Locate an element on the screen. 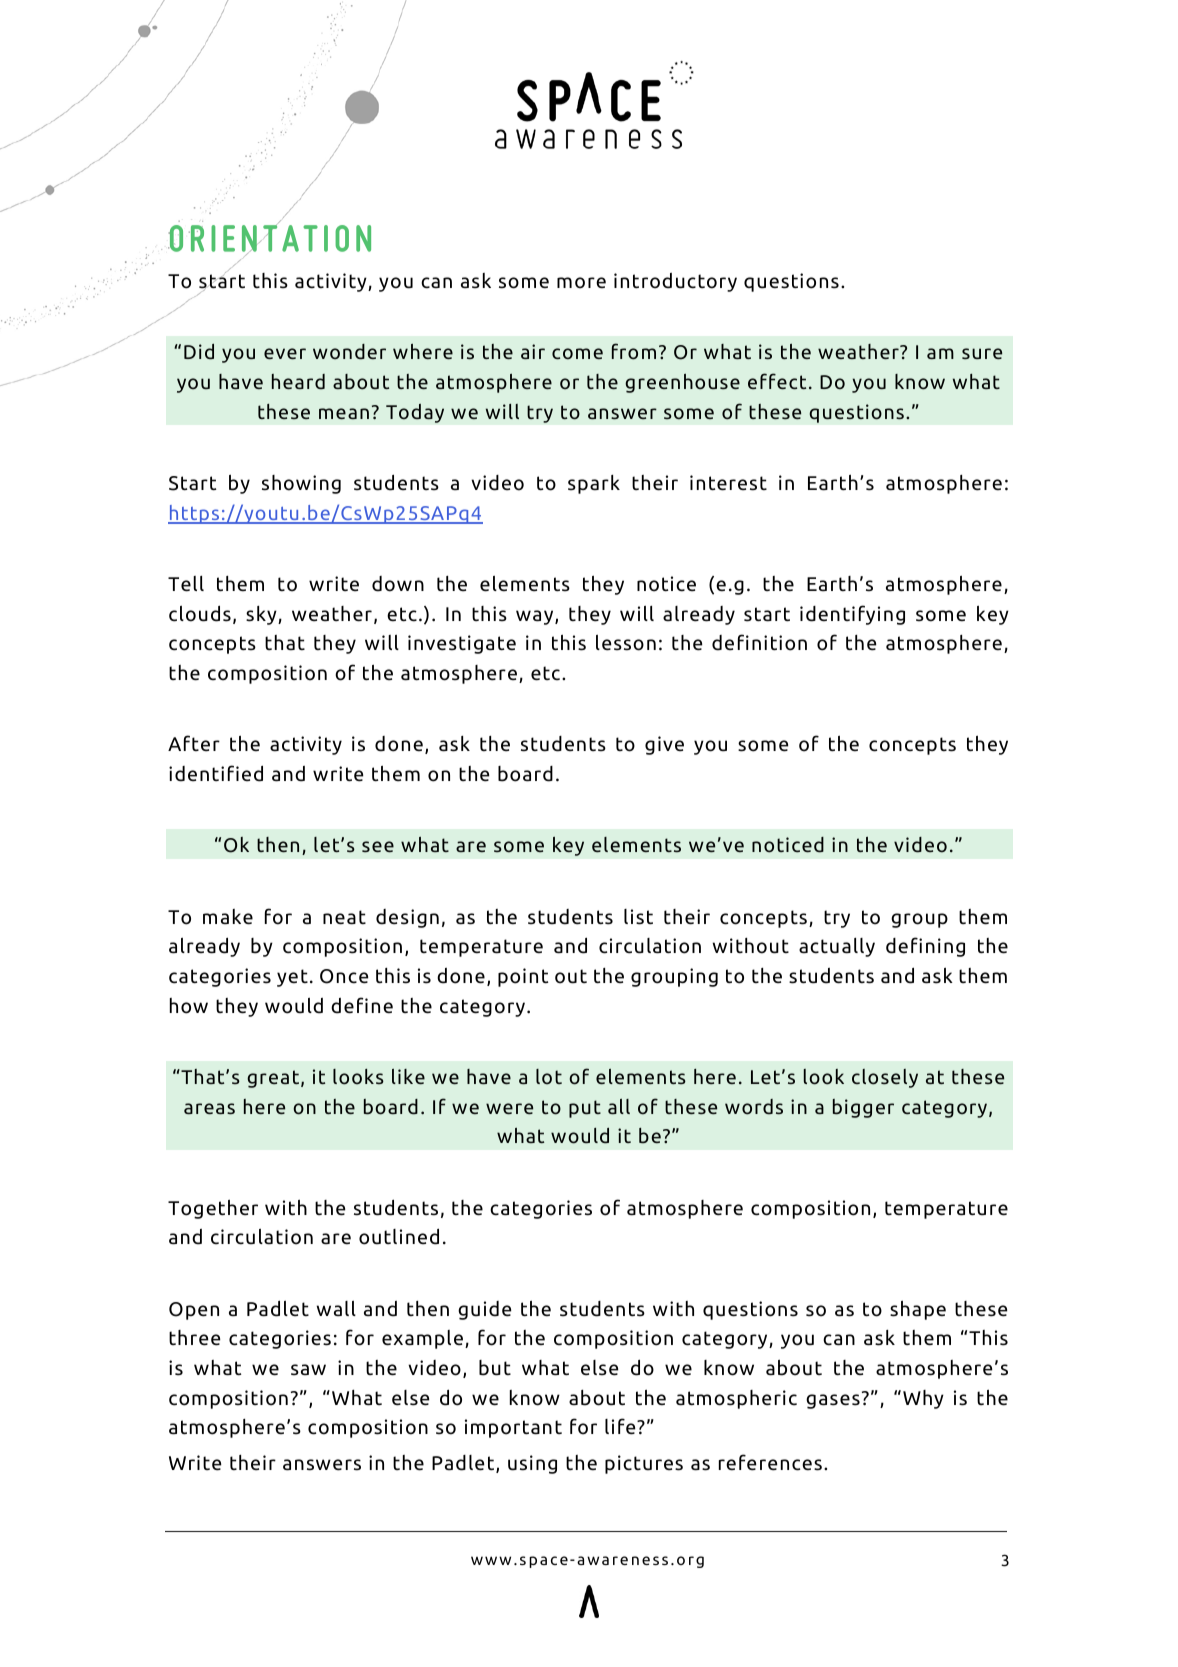  lot is located at coordinates (549, 1077).
